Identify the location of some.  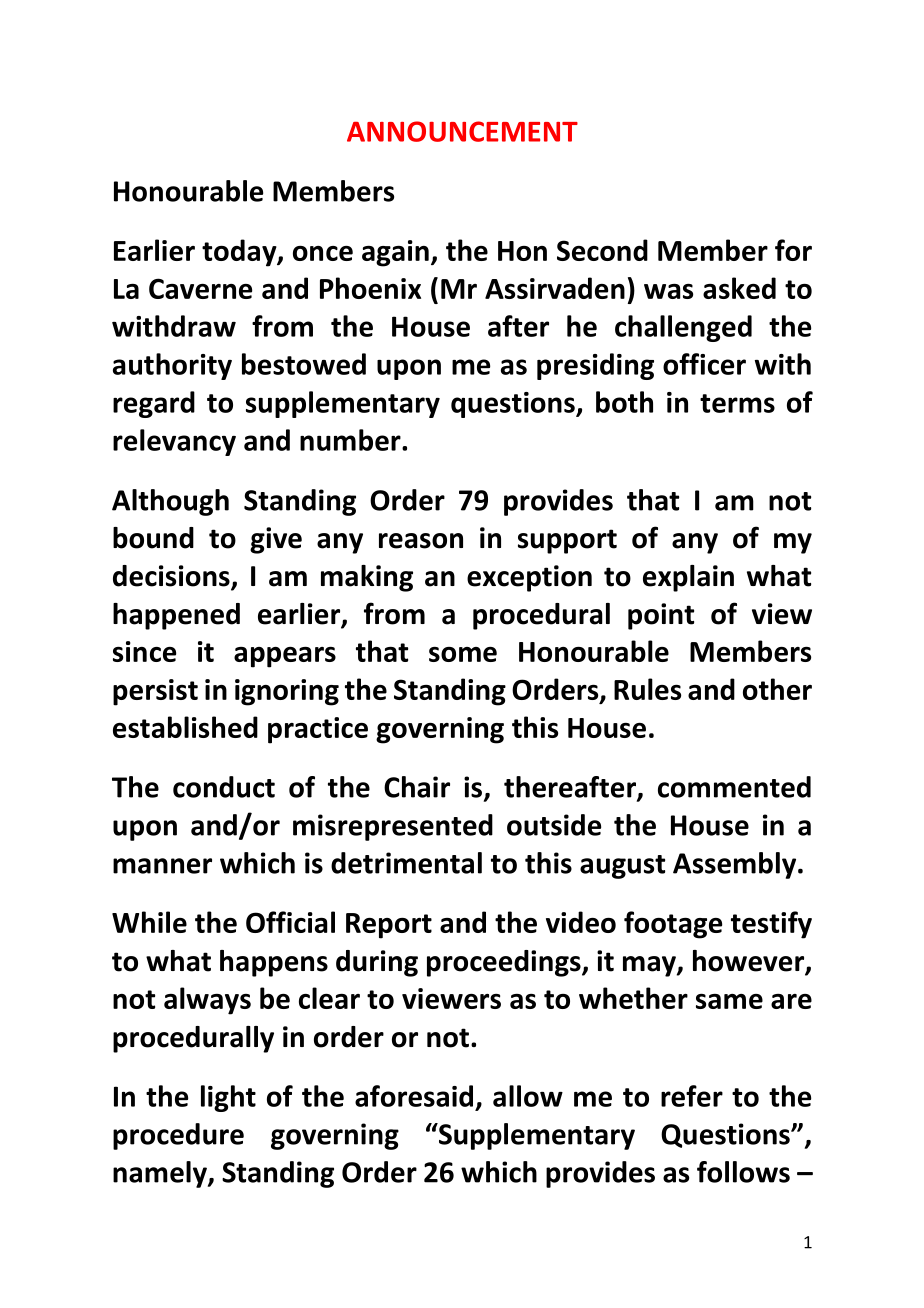
(463, 654).
